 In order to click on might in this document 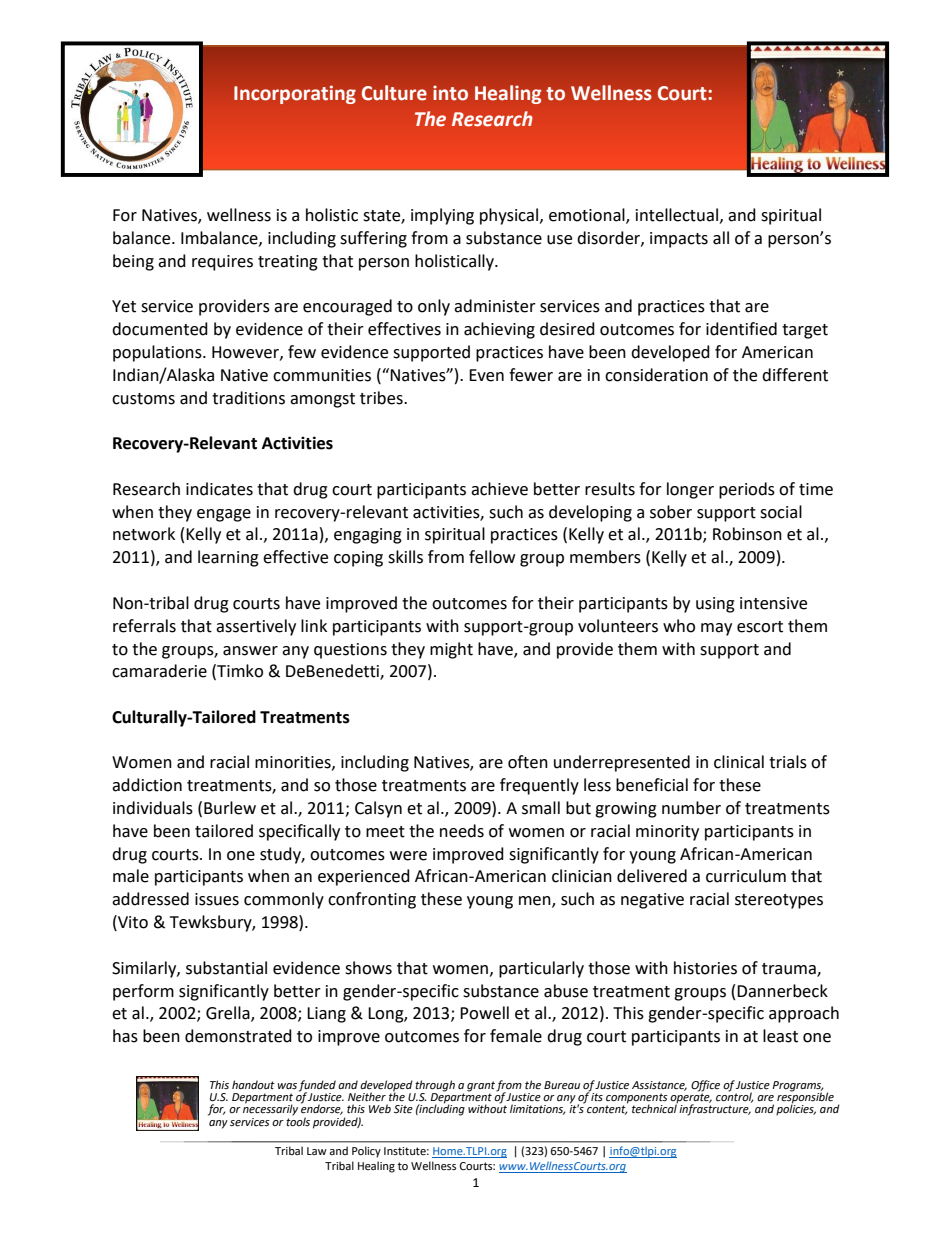, I will do `click(451, 650)`.
